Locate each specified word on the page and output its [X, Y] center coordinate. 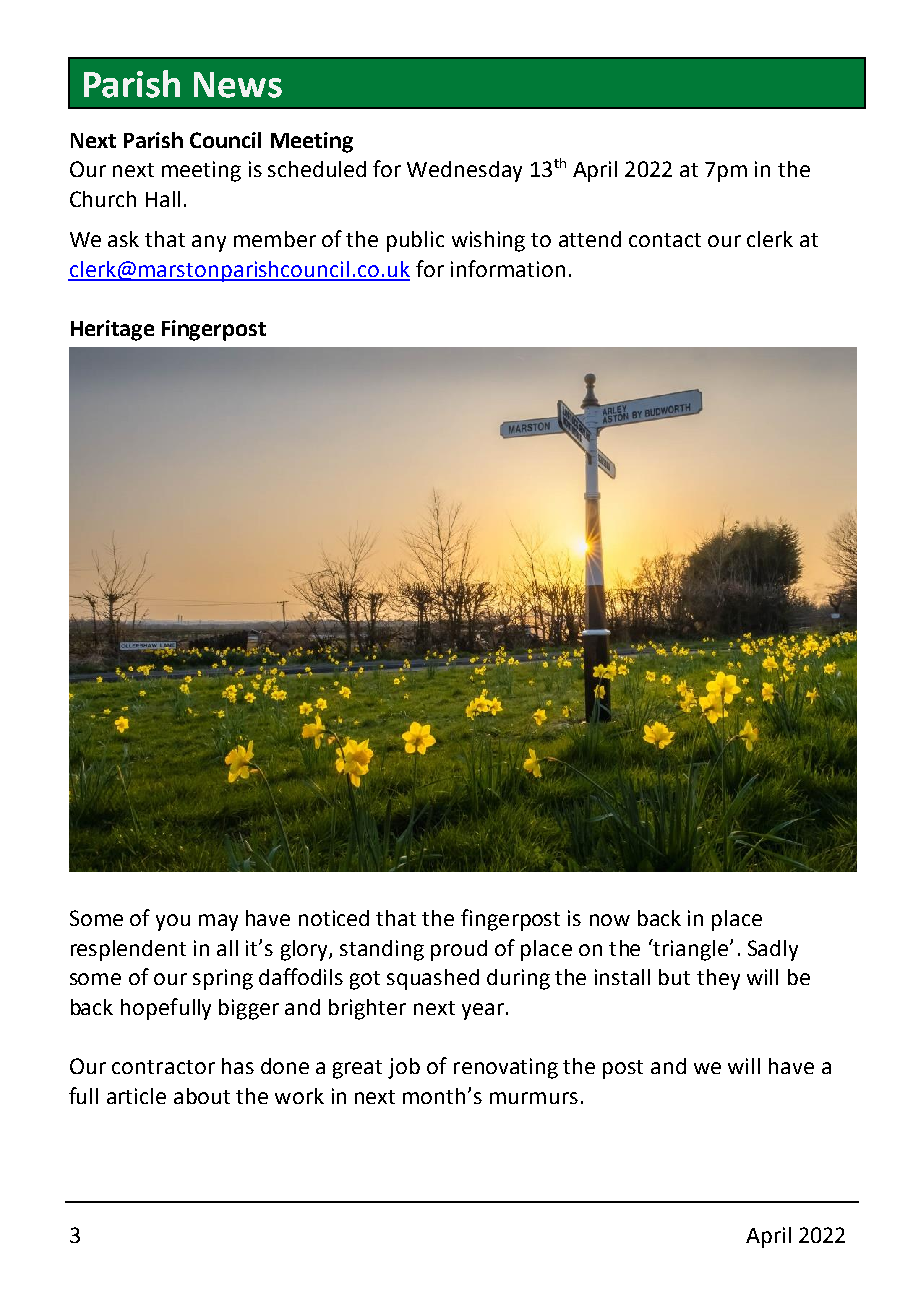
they [718, 979]
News [238, 85]
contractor [163, 1067]
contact [665, 240]
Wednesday [464, 171]
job [404, 1068]
